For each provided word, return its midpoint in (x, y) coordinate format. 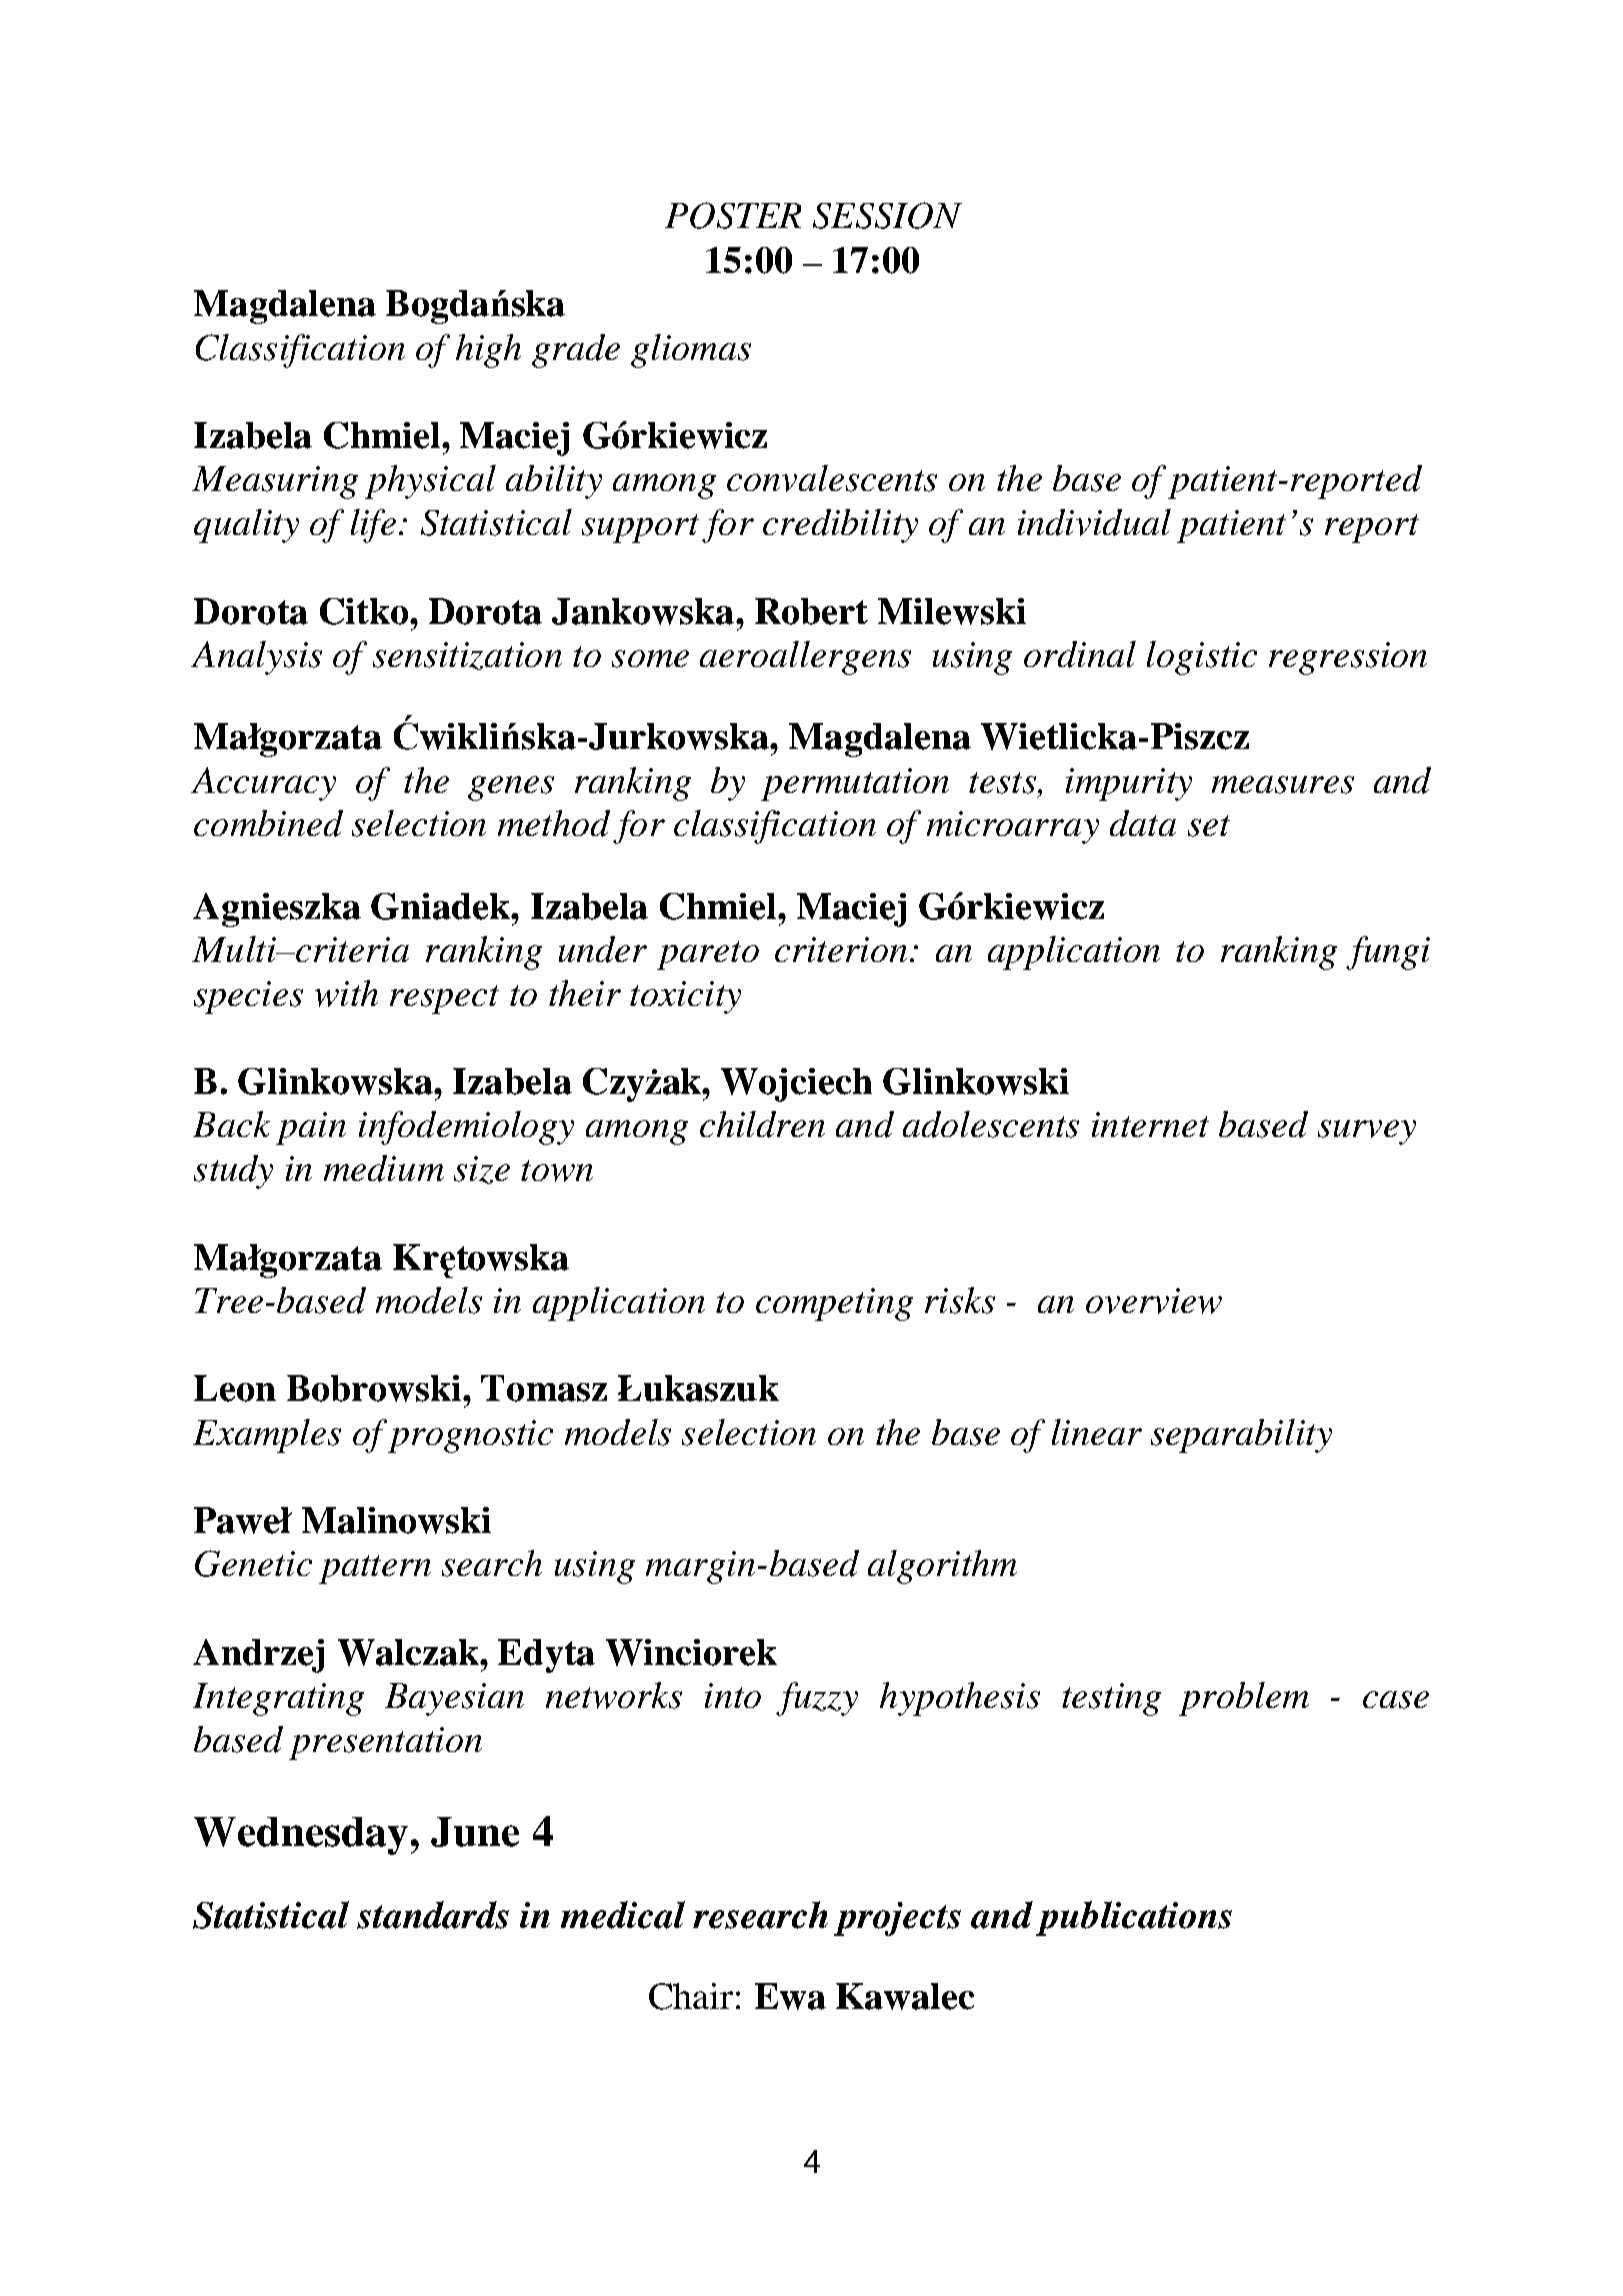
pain (311, 1128)
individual (1094, 522)
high (488, 351)
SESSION (887, 215)
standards (433, 1915)
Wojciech (796, 1085)
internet (1150, 1124)
